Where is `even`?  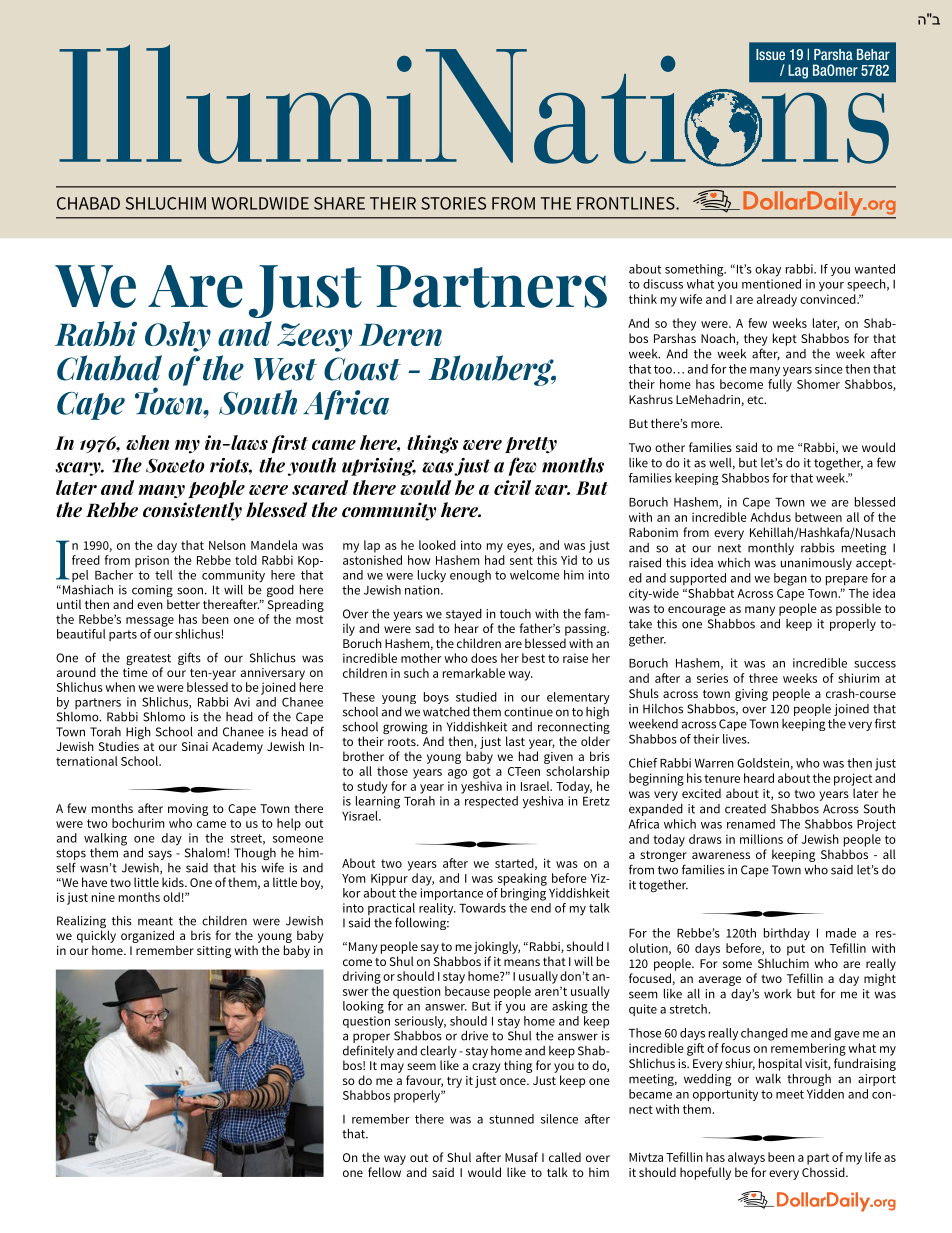 even is located at coordinates (150, 605).
